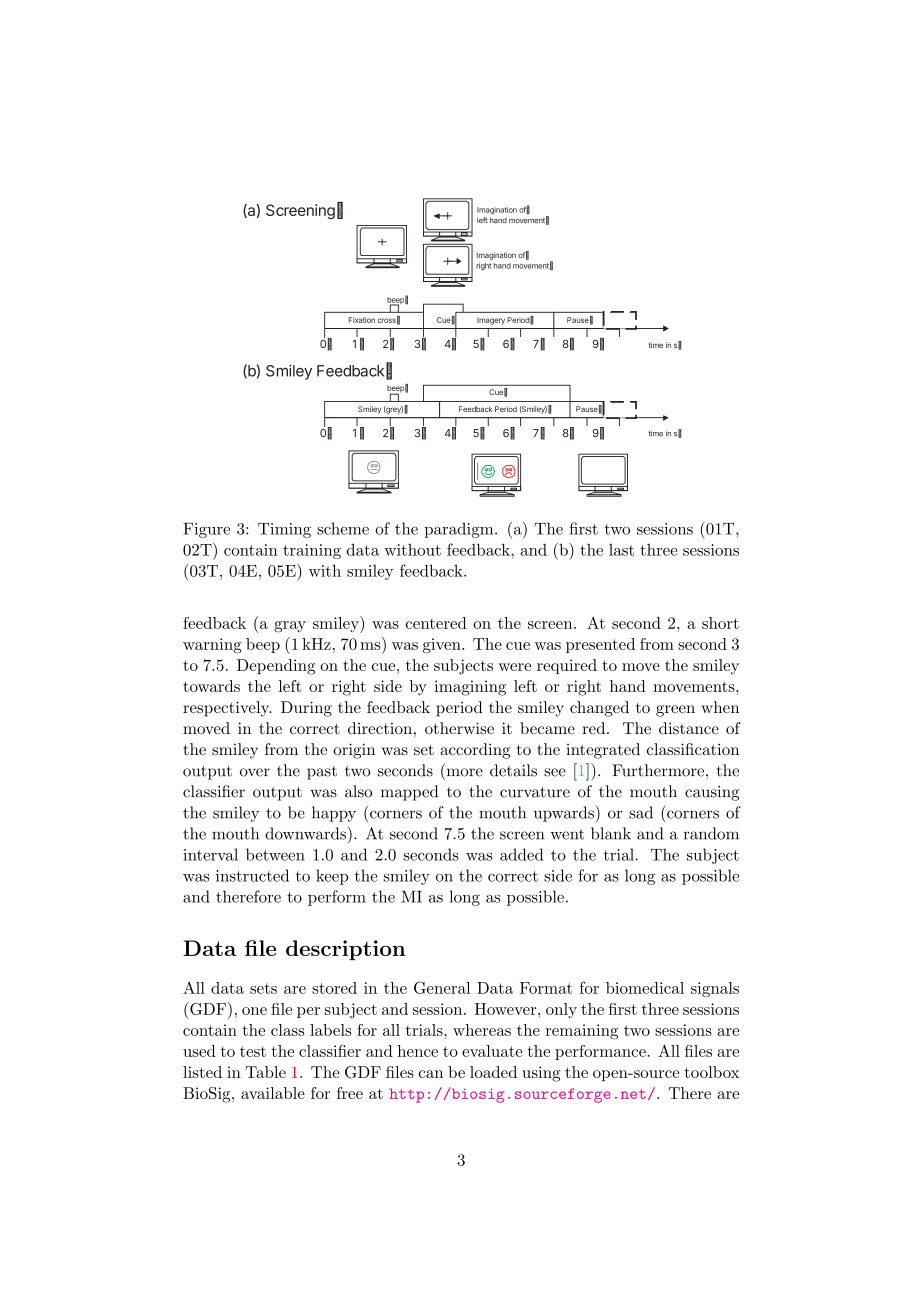  I want to click on toolbox, so click(712, 1072).
